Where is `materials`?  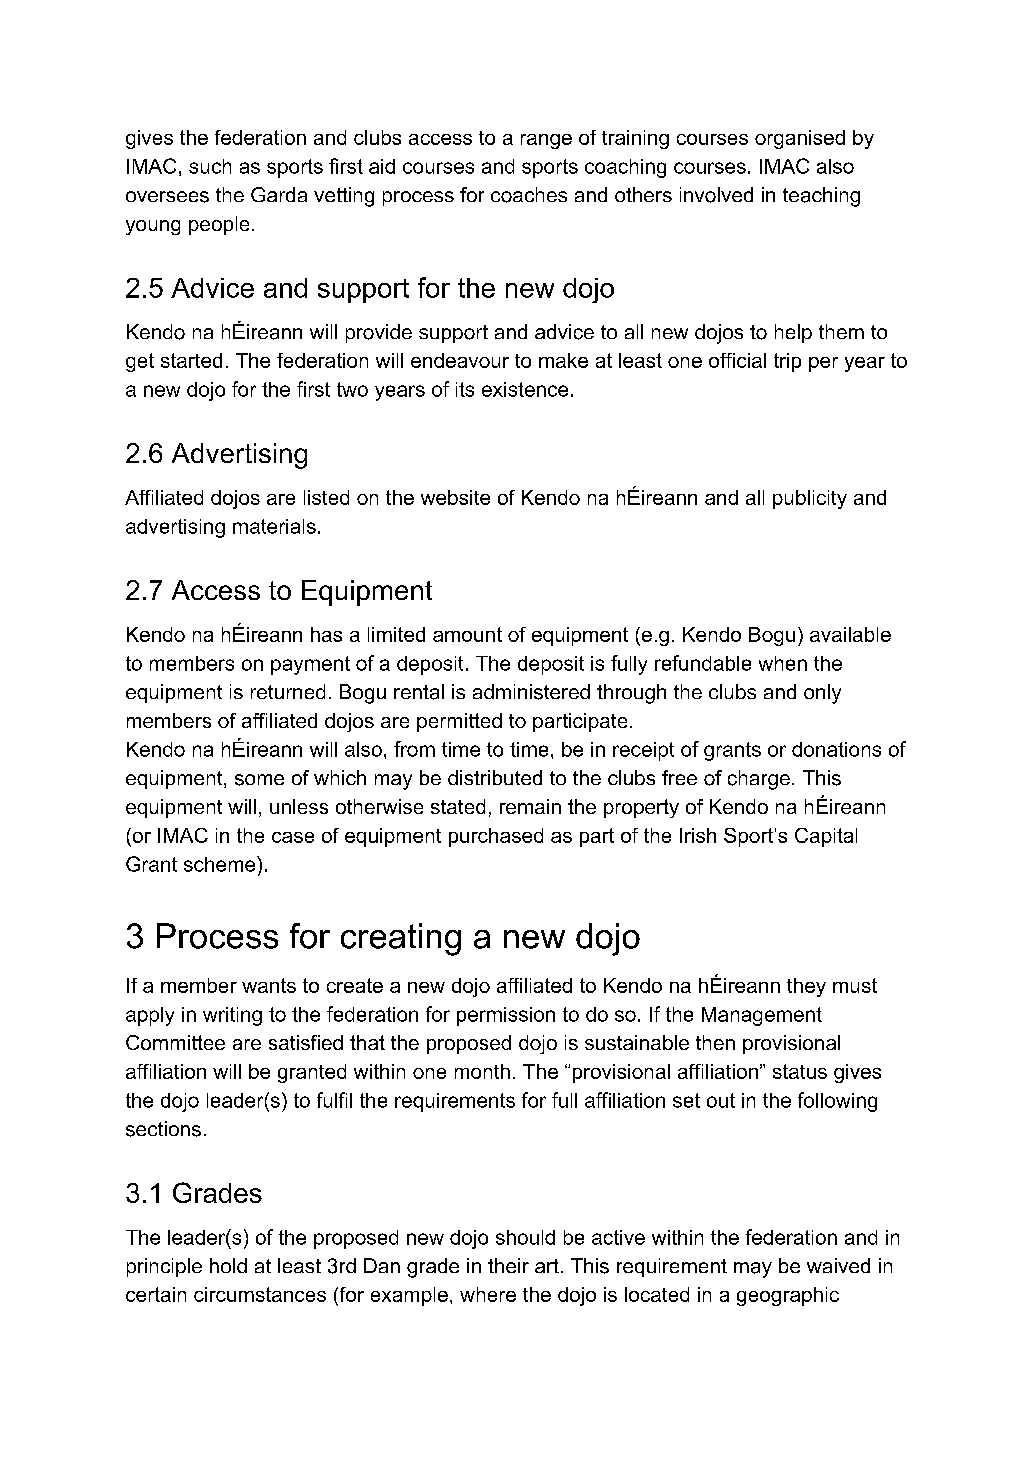
materials is located at coordinates (274, 526).
